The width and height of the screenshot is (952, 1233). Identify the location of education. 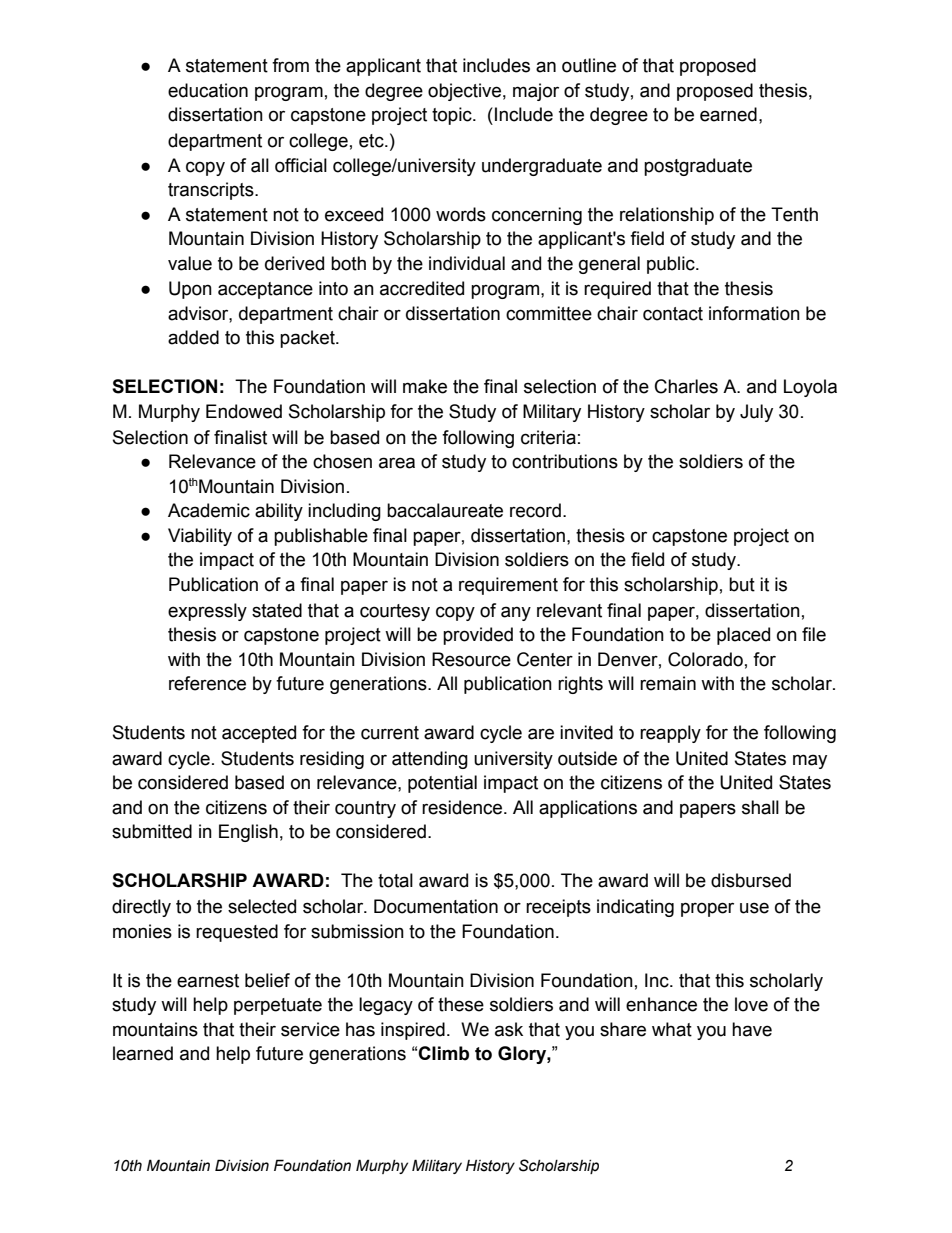
(208, 90).
